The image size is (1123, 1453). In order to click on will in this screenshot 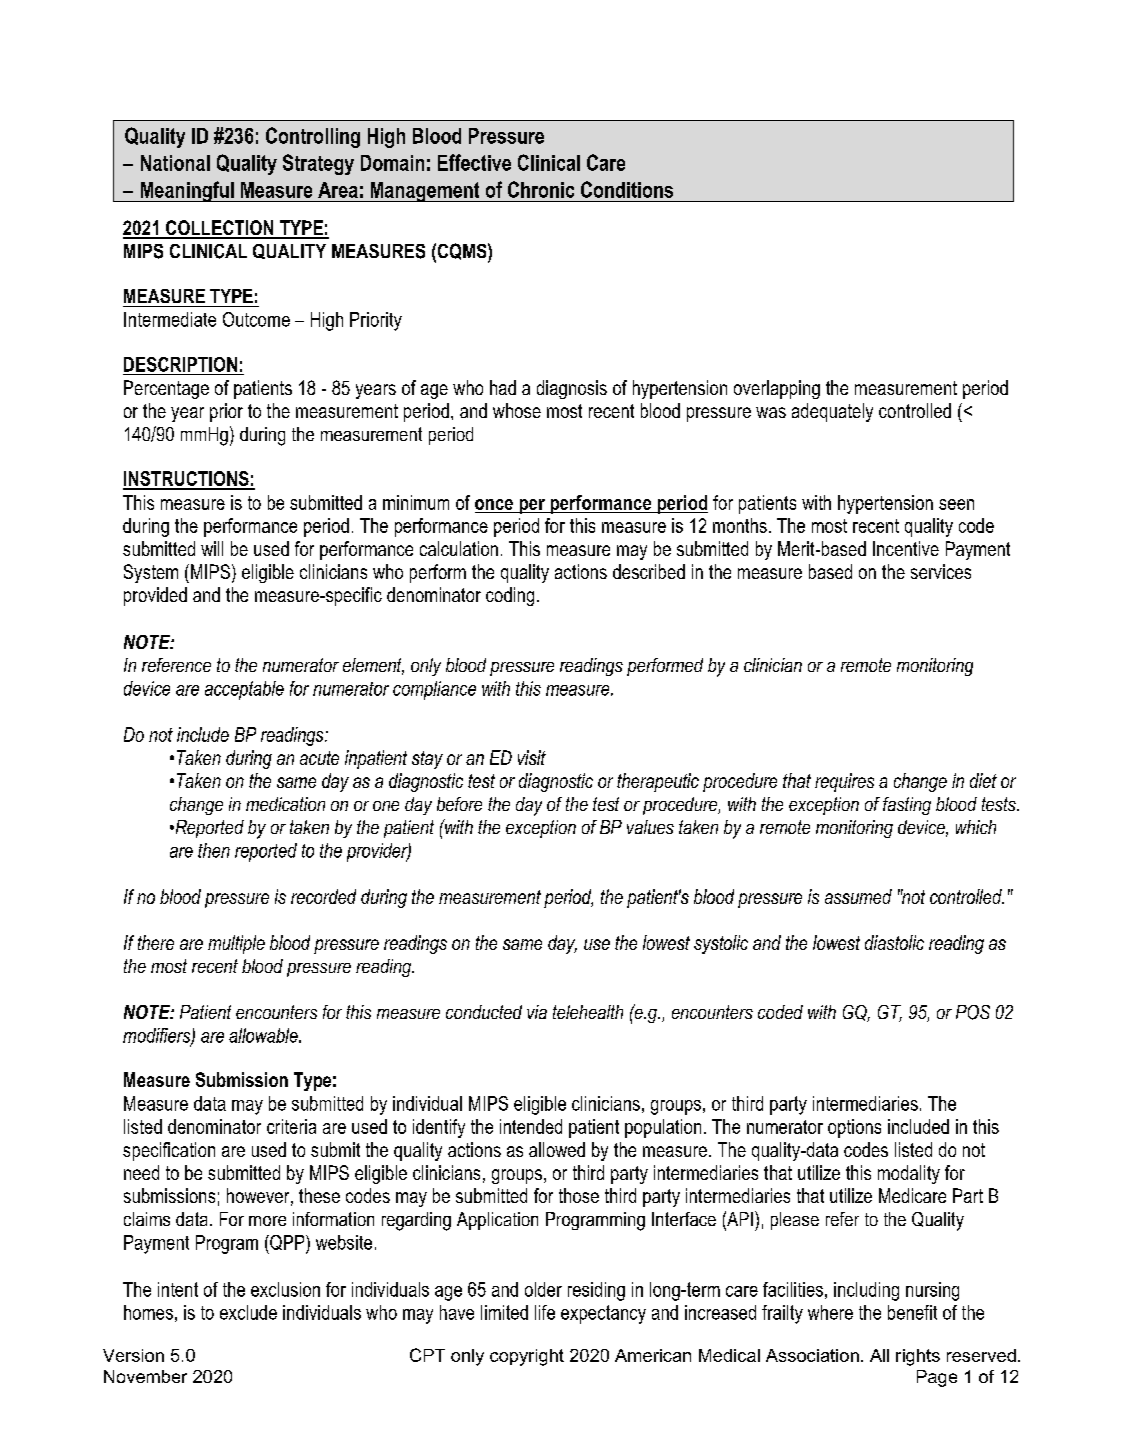, I will do `click(212, 548)`.
